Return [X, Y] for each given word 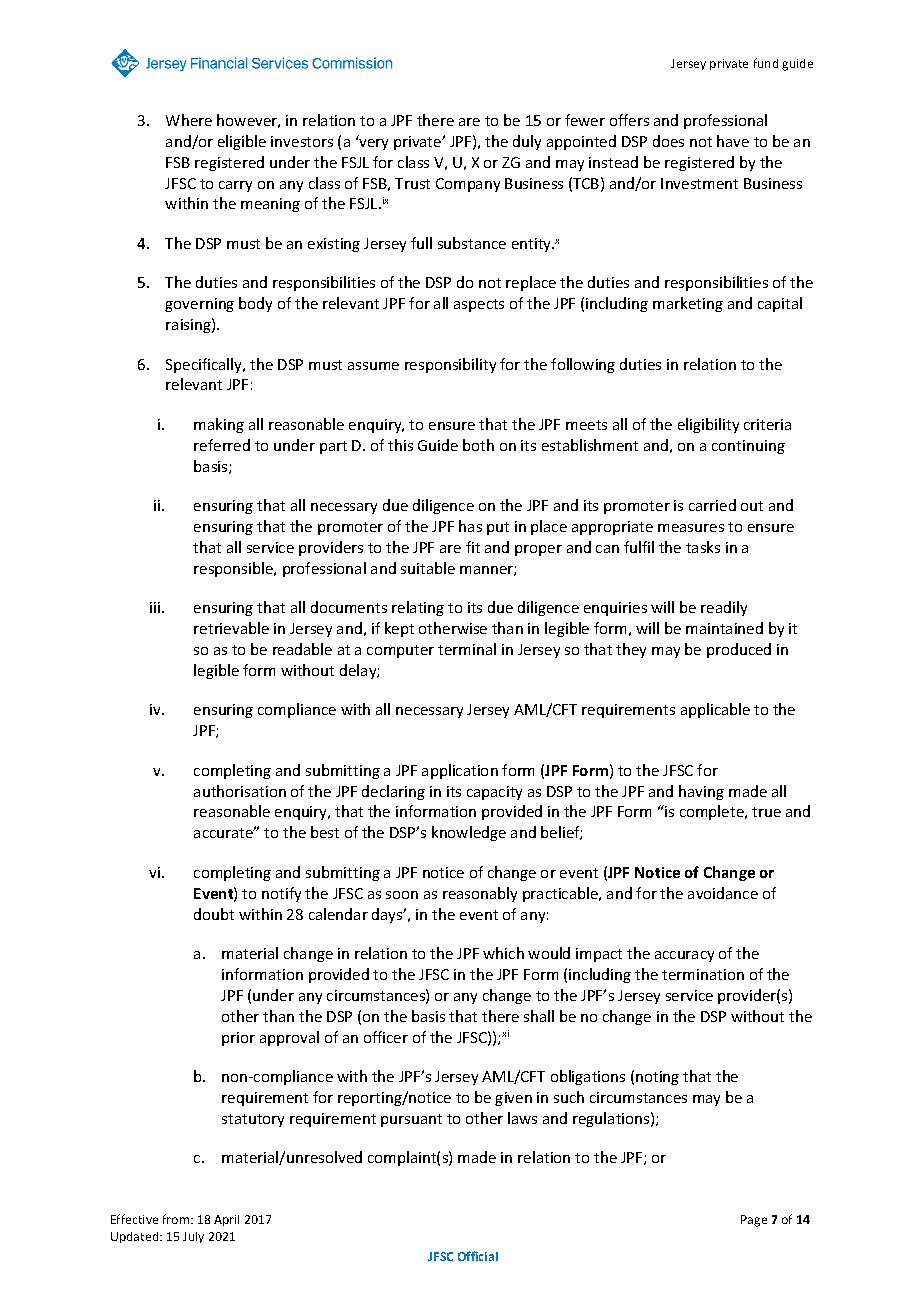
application [460, 771]
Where [189, 120]
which [503, 953]
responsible [235, 569]
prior [238, 1039]
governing [199, 305]
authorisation [240, 791]
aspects [479, 305]
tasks [703, 547]
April [226, 1220]
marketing [688, 304]
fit [473, 547]
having [701, 792]
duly [527, 142]
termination [703, 974]
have [733, 141]
